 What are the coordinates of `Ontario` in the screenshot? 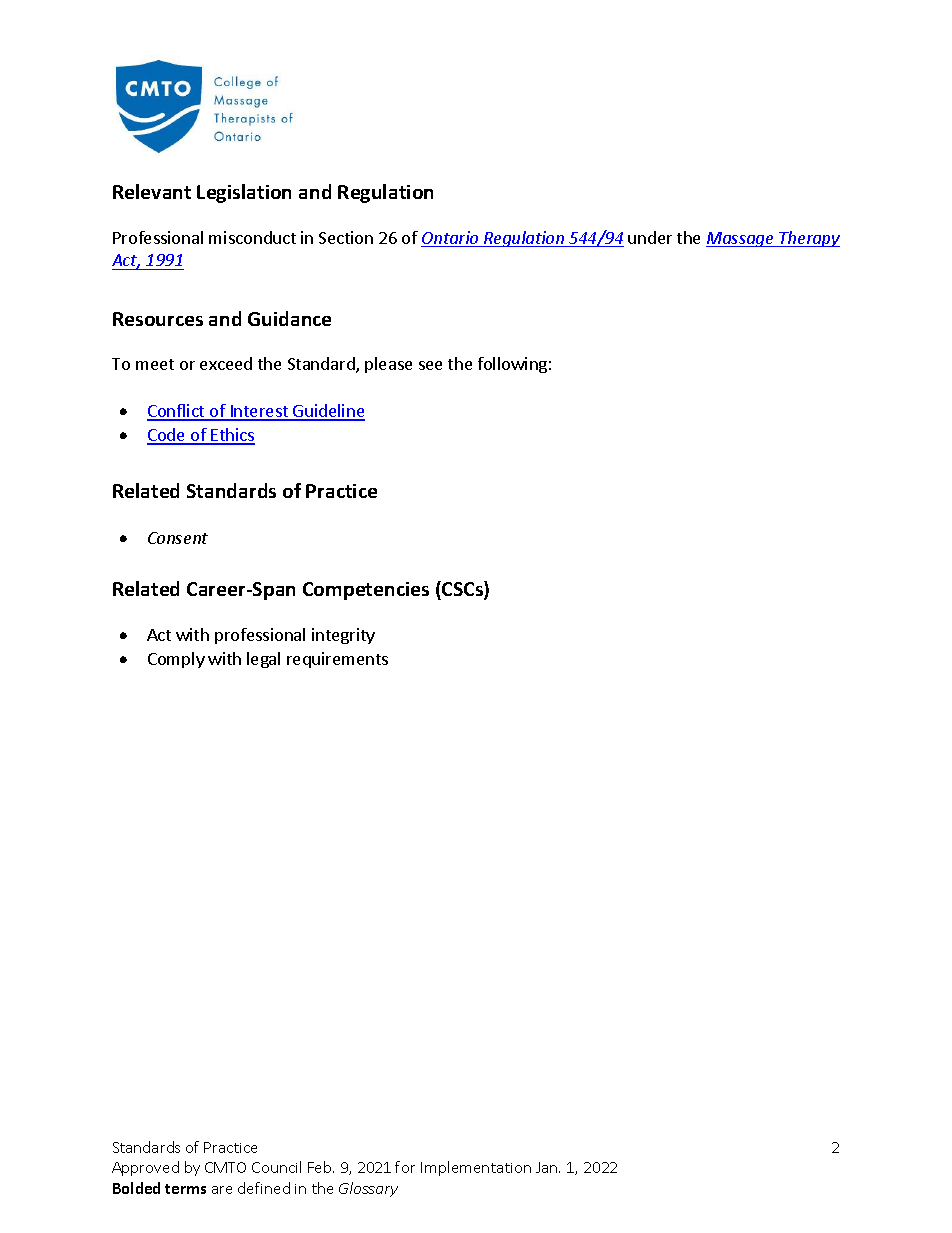 It's located at (451, 239).
